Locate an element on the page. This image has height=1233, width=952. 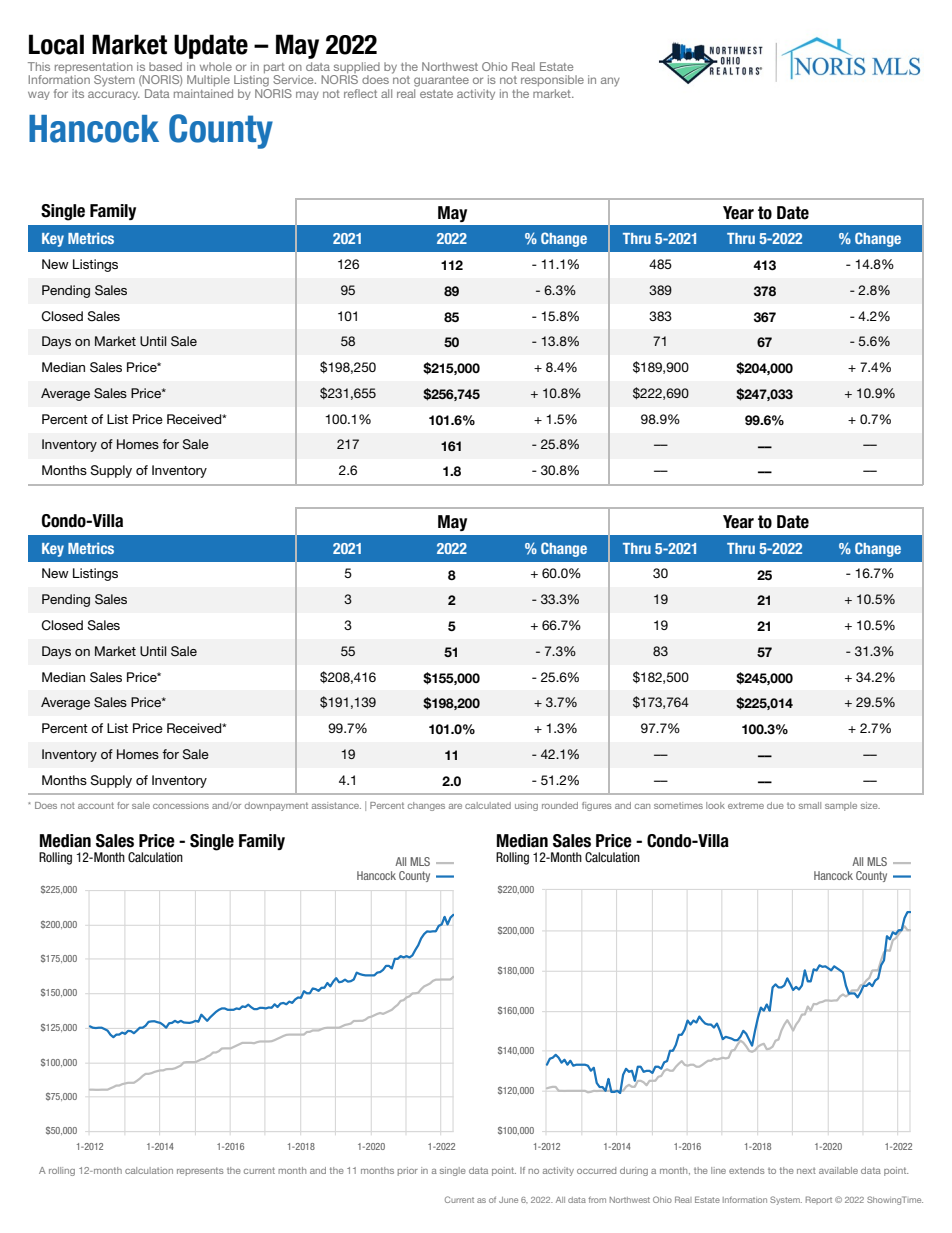
based is located at coordinates (165, 66).
